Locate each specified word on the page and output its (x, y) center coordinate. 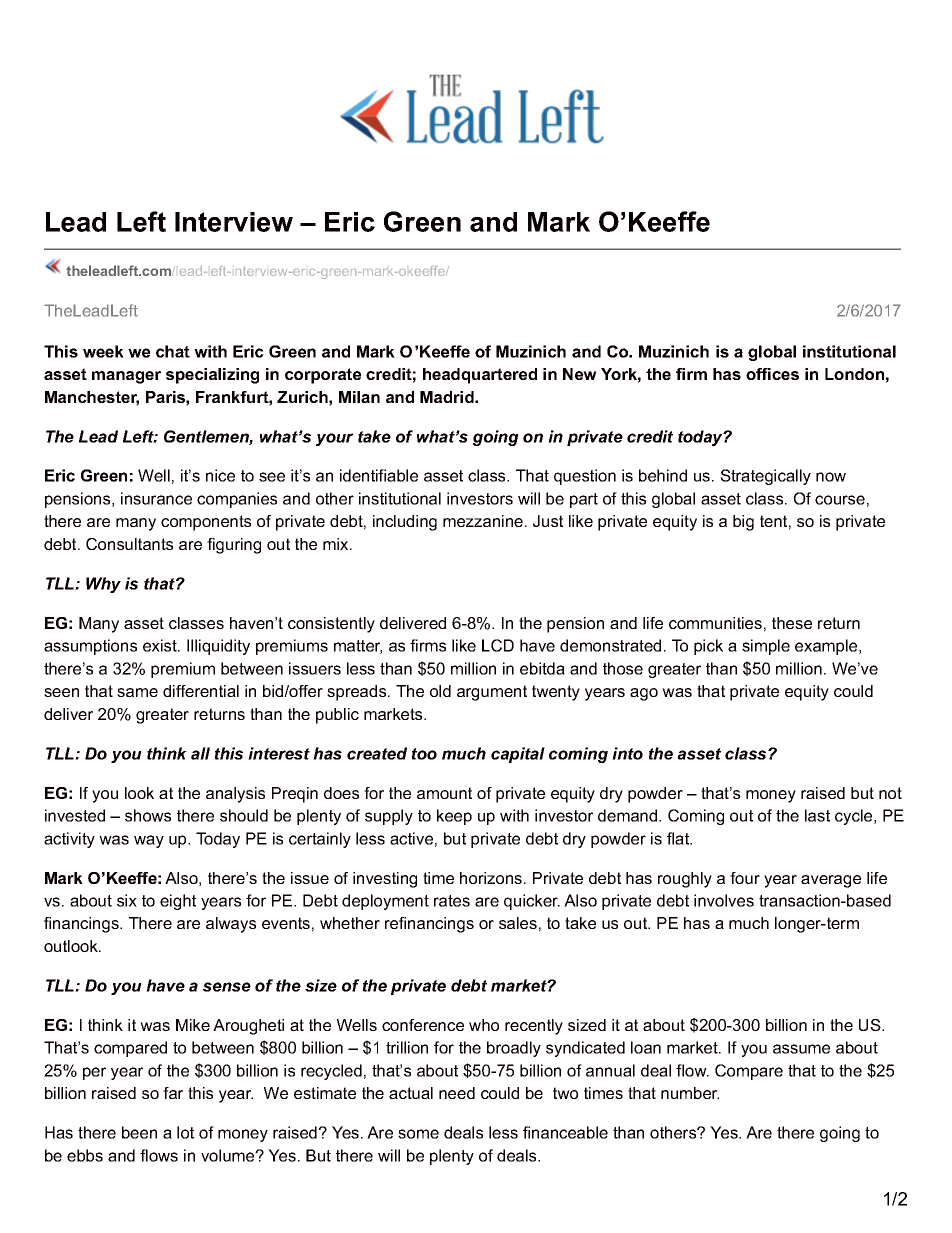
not (890, 793)
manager (126, 377)
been (139, 1132)
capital (518, 755)
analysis (235, 795)
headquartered (480, 376)
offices (772, 374)
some (418, 1134)
